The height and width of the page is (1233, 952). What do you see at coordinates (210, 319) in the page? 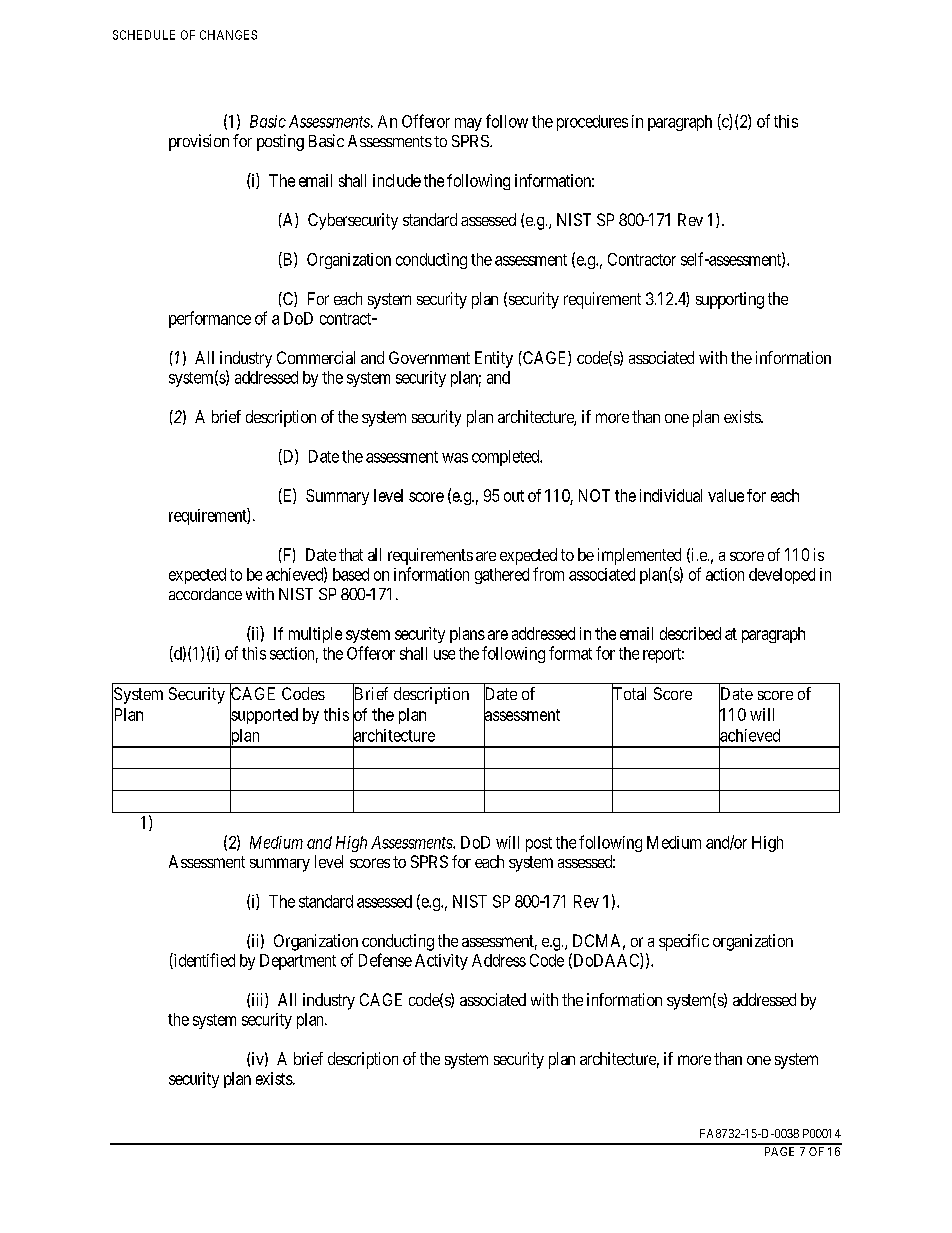
I see `performance` at bounding box center [210, 319].
